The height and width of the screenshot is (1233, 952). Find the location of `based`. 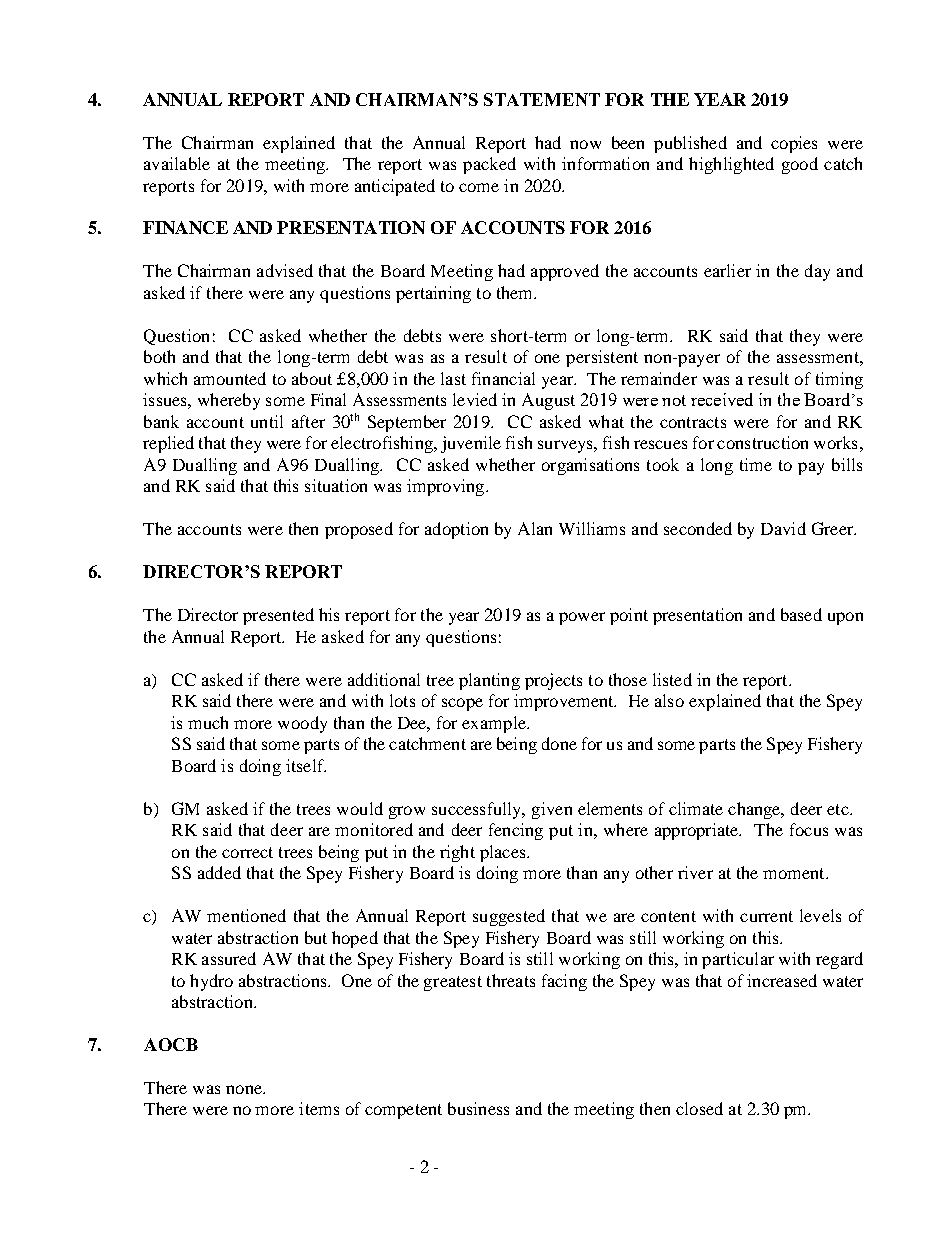

based is located at coordinates (801, 614).
